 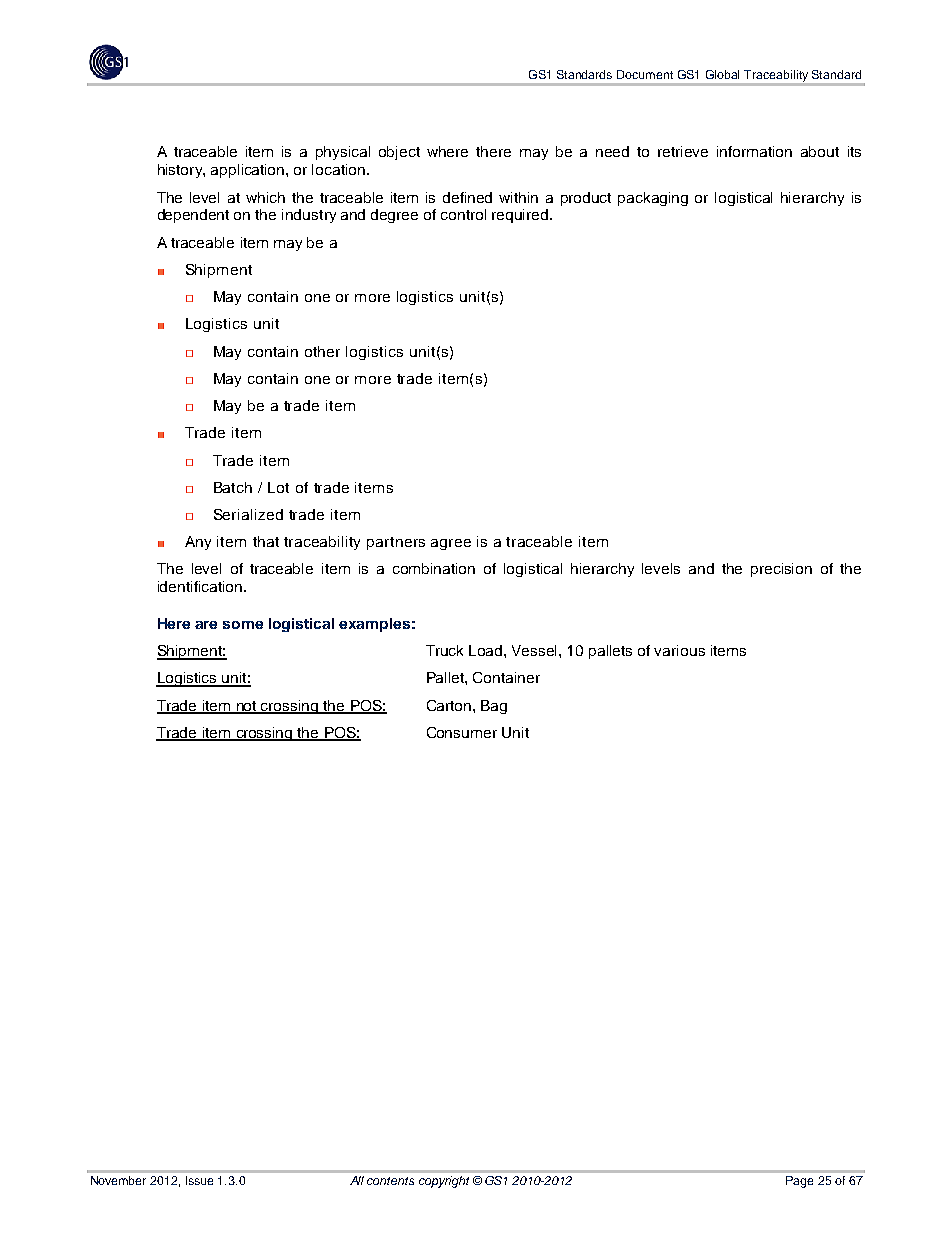 I want to click on copyright, so click(x=444, y=1182).
